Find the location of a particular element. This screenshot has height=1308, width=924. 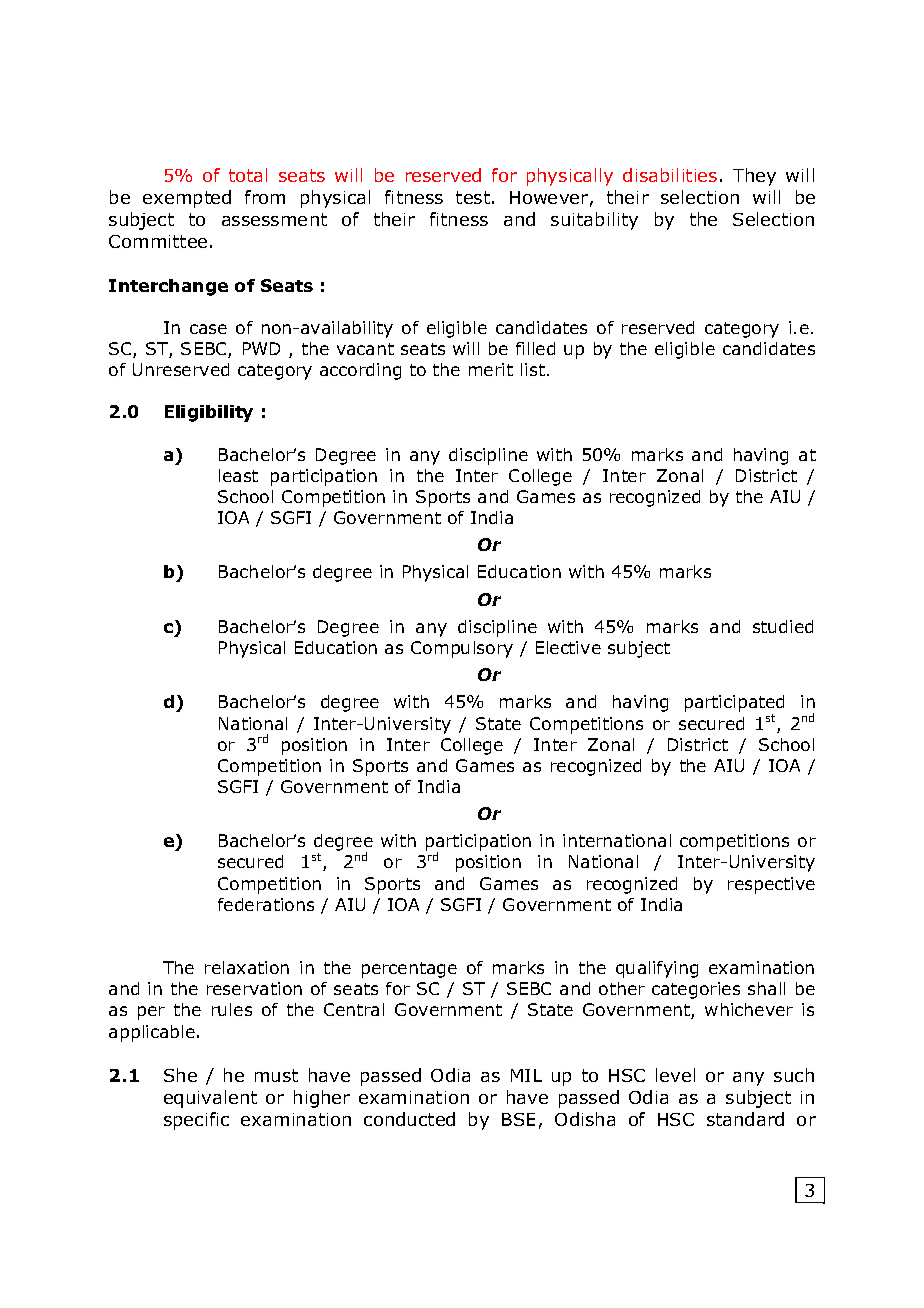

Elective is located at coordinates (568, 647).
